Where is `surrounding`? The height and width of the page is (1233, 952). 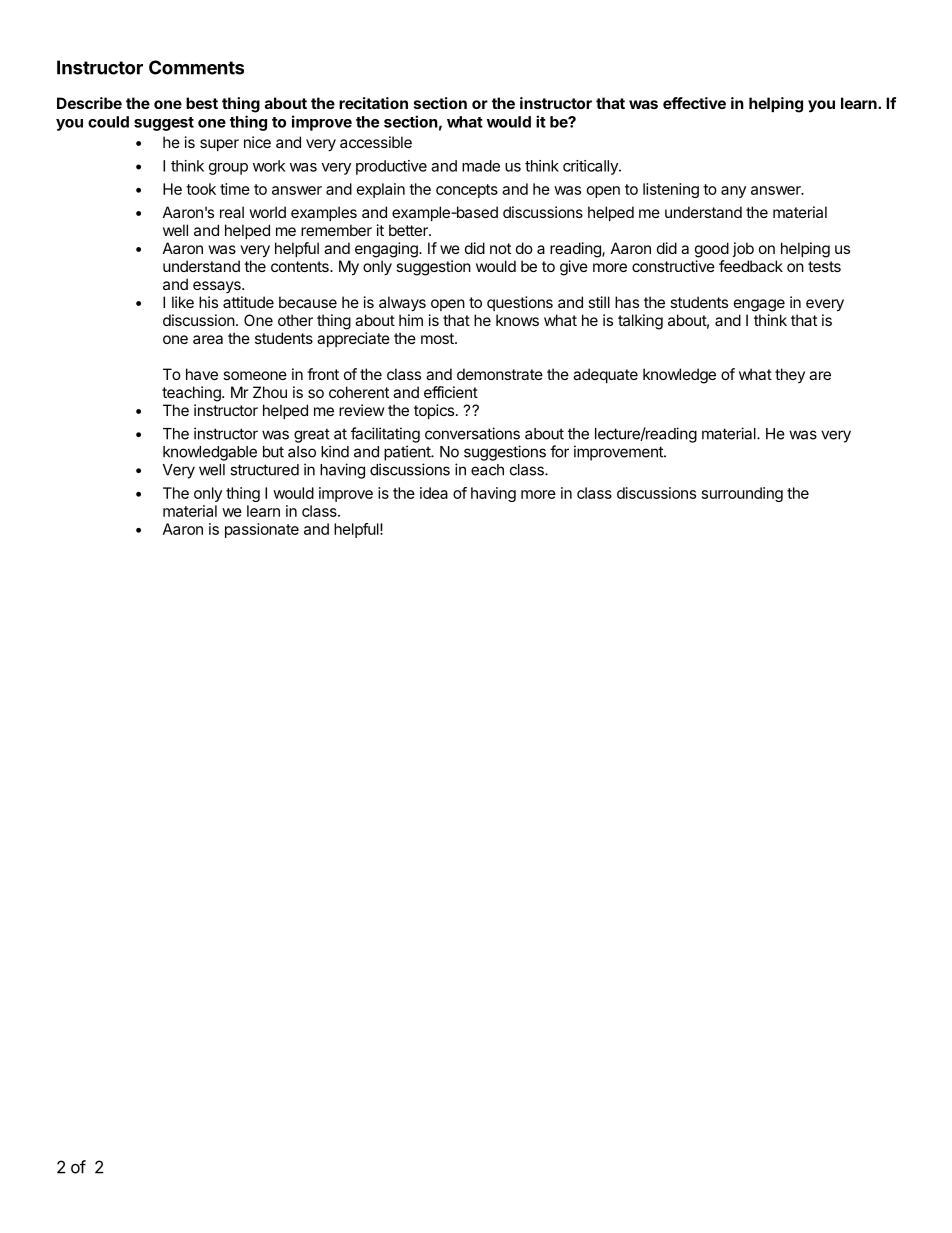 surrounding is located at coordinates (742, 494).
